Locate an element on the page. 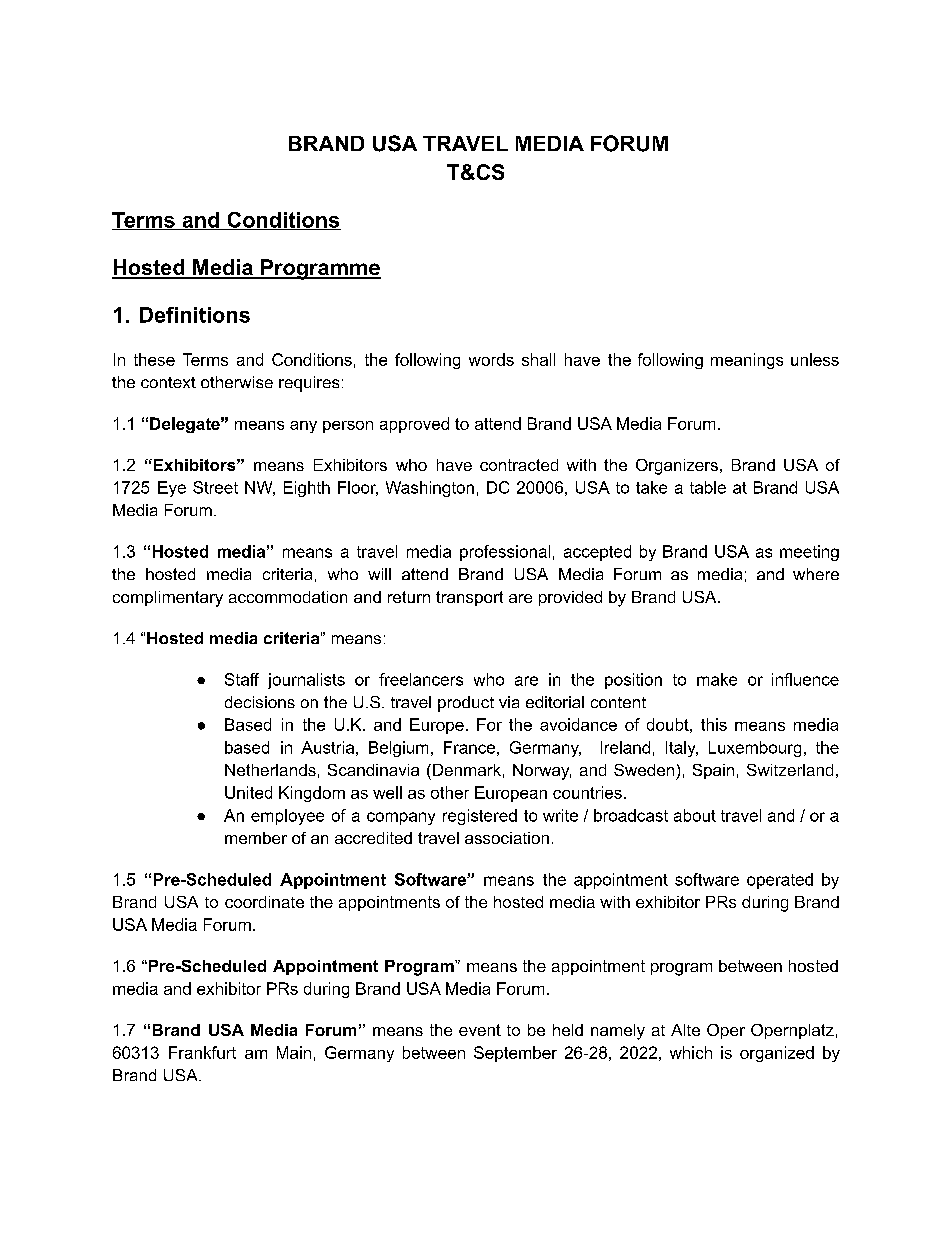  Definitions is located at coordinates (195, 315).
